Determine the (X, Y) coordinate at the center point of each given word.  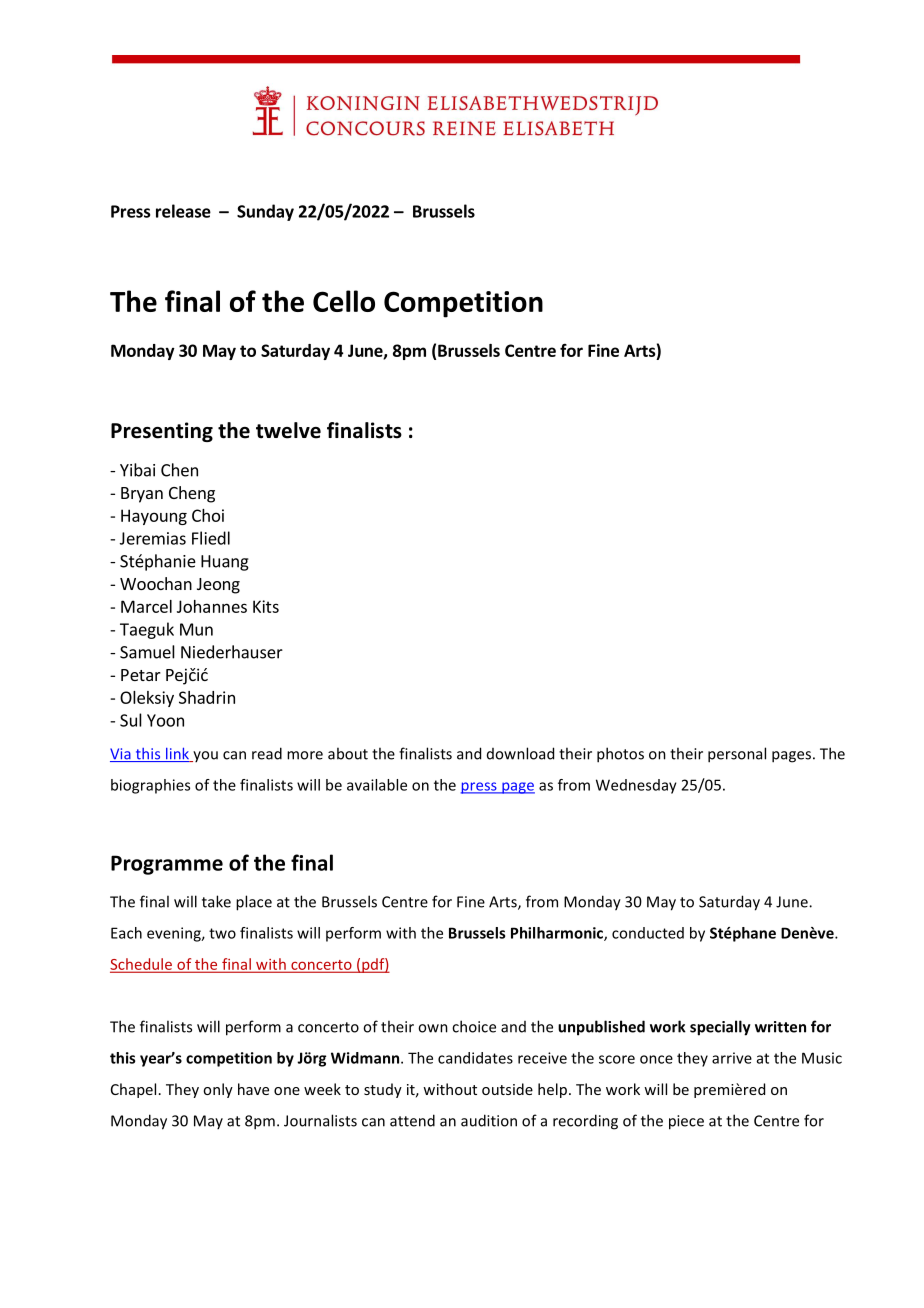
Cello (344, 301)
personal (737, 755)
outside (507, 1089)
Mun (196, 629)
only (218, 1090)
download (520, 753)
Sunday (265, 212)
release (183, 211)
